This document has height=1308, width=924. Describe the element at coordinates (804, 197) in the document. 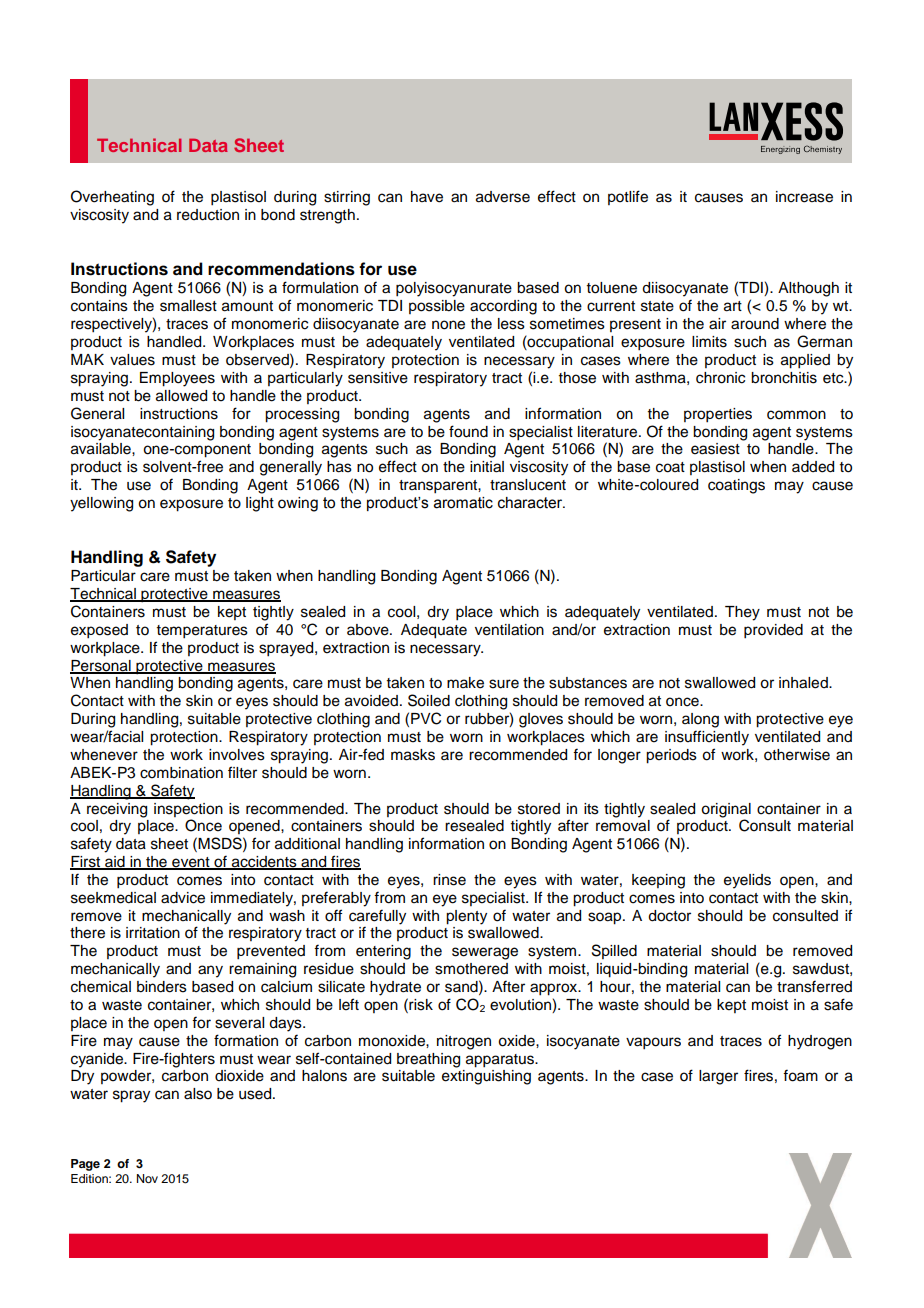

I see `increase` at that location.
